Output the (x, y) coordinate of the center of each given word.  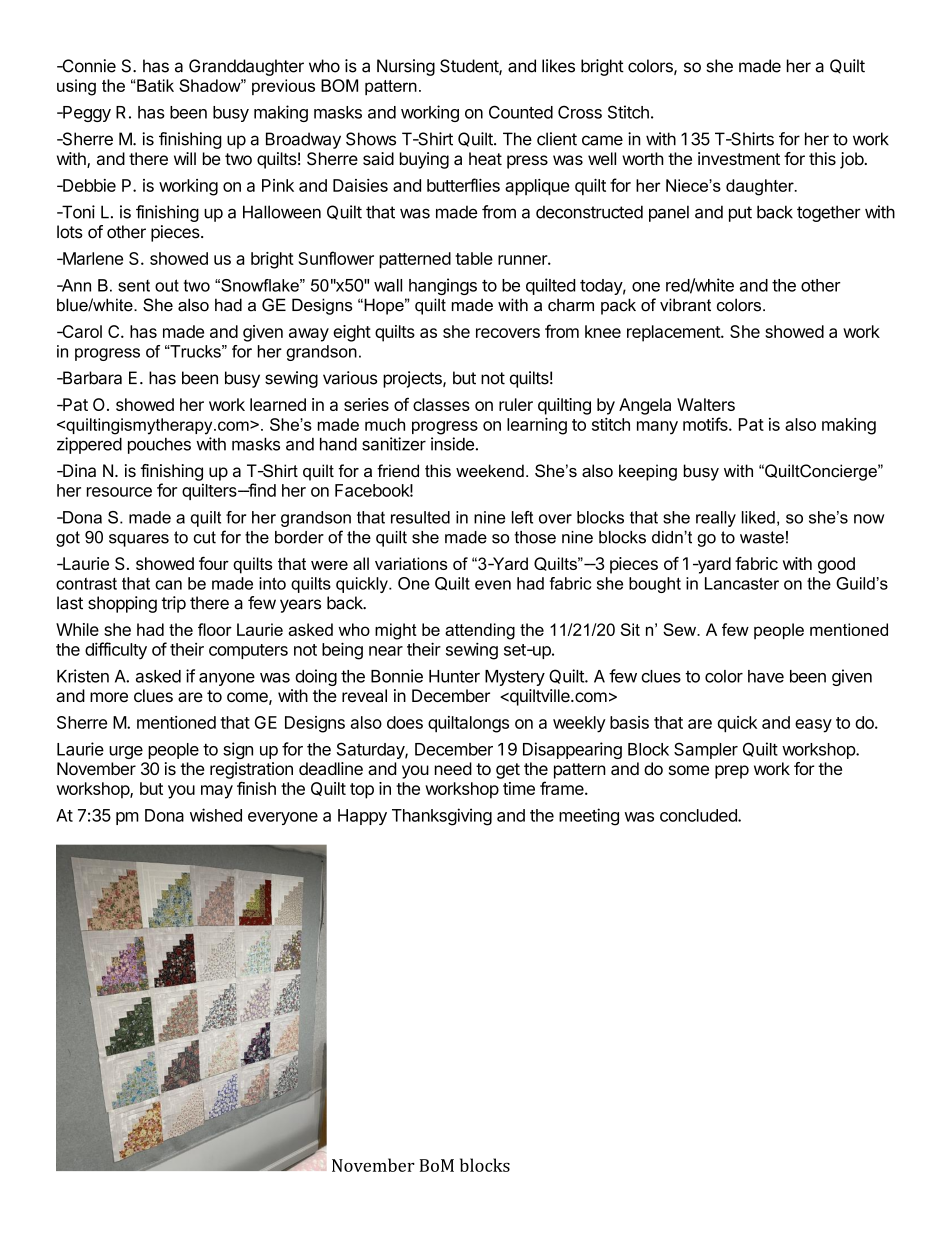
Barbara (91, 378)
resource (119, 492)
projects (413, 379)
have (766, 676)
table (474, 258)
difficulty (116, 650)
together (829, 213)
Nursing (406, 67)
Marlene (92, 258)
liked (758, 517)
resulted (420, 517)
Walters (706, 404)
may (217, 792)
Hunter (454, 676)
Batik (154, 85)
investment (739, 158)
